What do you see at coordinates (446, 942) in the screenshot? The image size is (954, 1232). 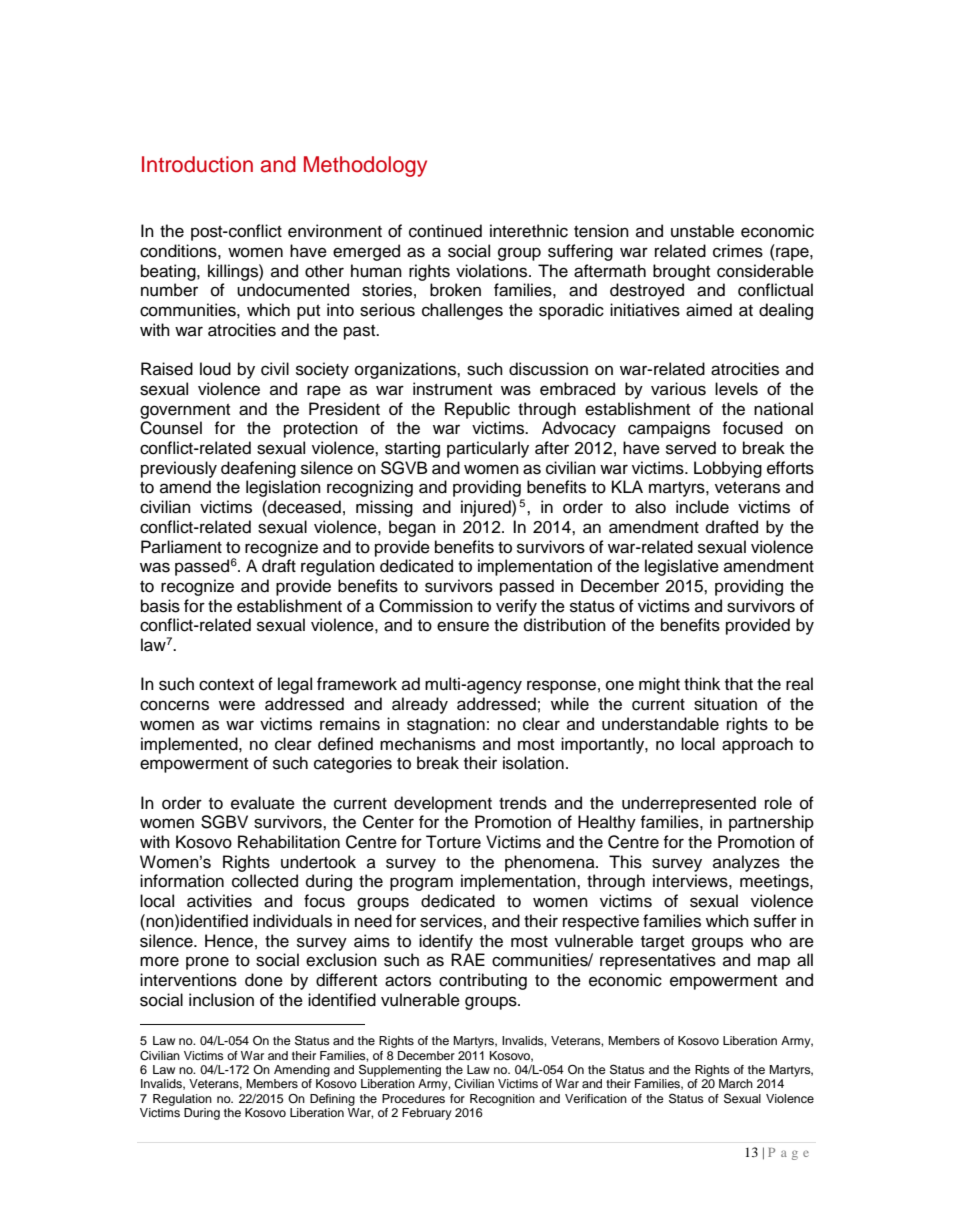 I see `identify` at bounding box center [446, 942].
